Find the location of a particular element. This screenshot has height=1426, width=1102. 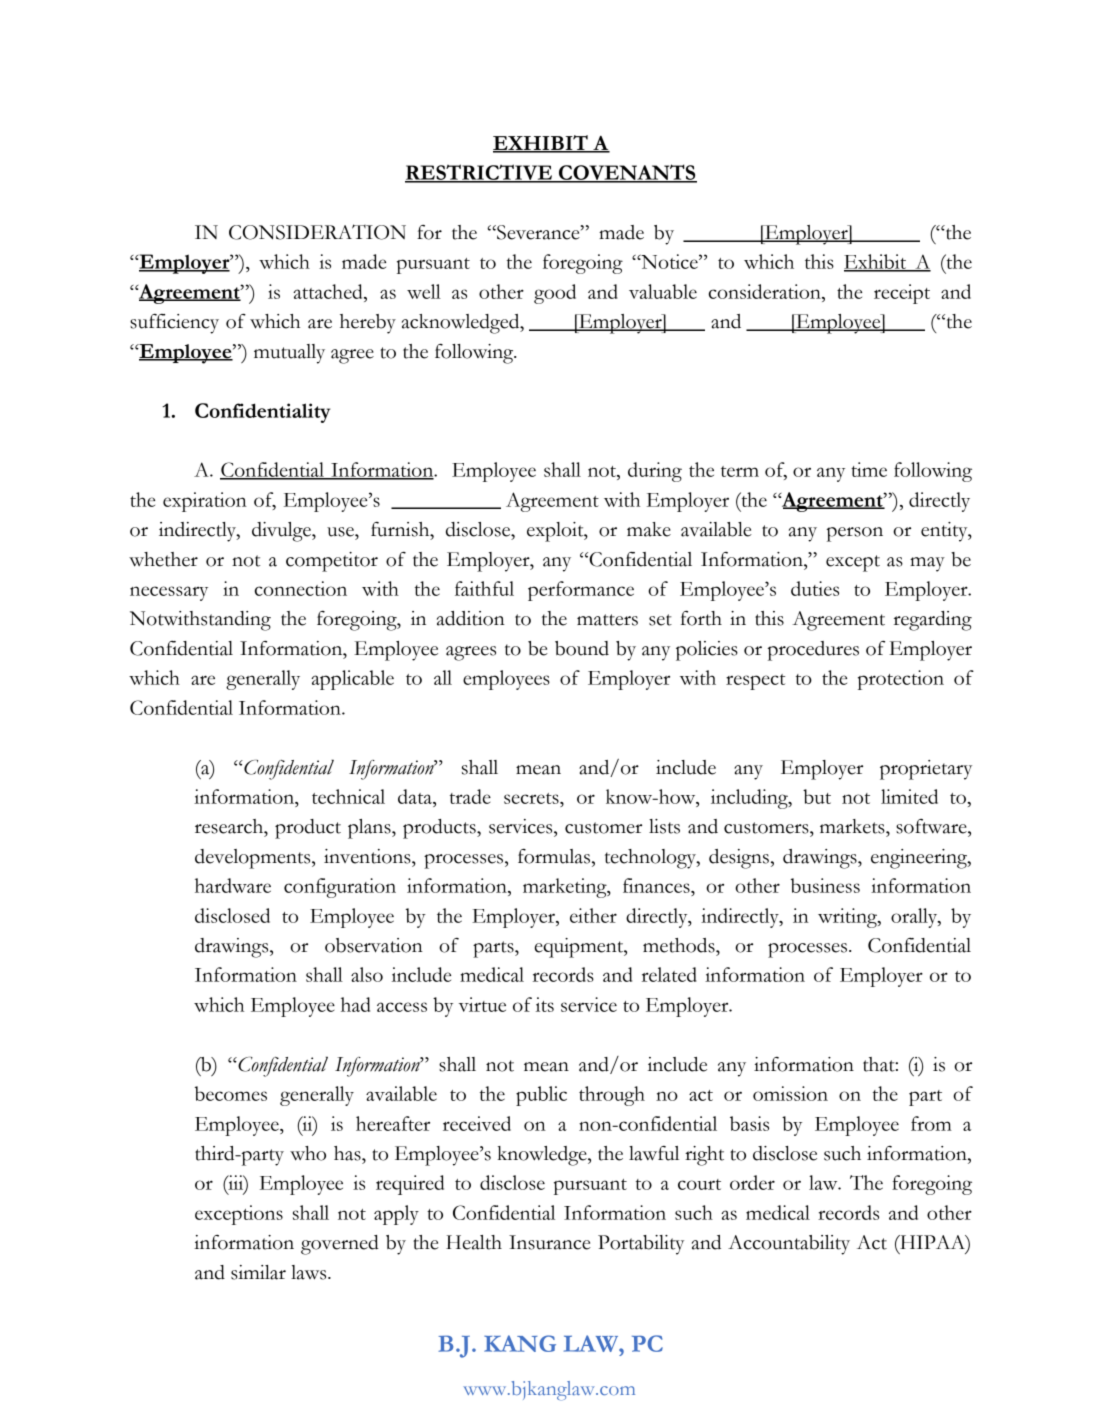

similar is located at coordinates (258, 1272).
